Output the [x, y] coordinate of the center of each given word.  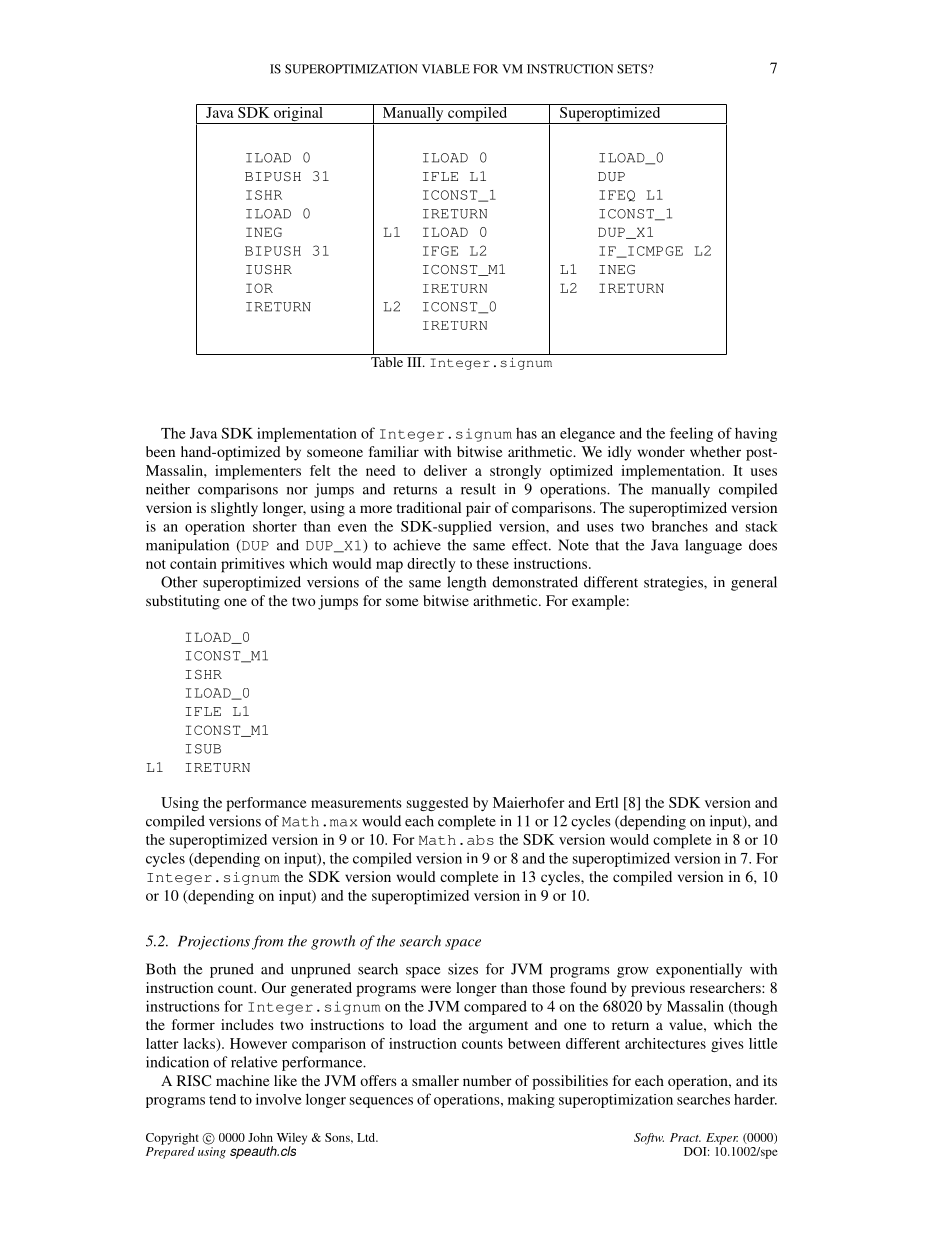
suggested [437, 804]
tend [222, 1099]
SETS [633, 69]
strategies [674, 583]
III [415, 362]
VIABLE [446, 69]
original [298, 114]
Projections [214, 943]
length [466, 583]
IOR [259, 288]
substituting [183, 602]
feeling [691, 434]
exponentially [699, 970]
